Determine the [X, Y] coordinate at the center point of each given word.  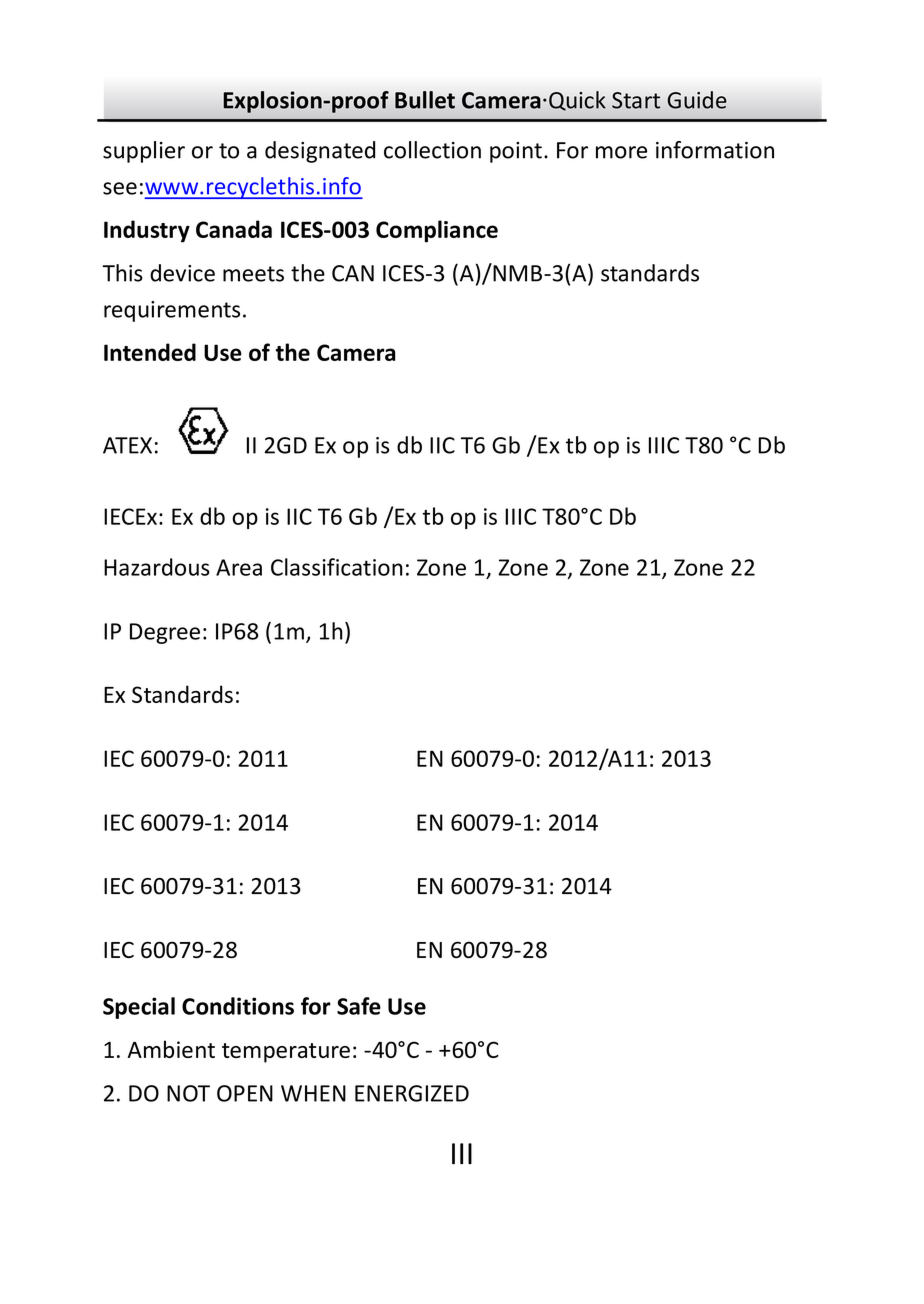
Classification [337, 567]
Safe [359, 1006]
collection [432, 150]
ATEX [127, 445]
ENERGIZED [412, 1093]
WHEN [313, 1093]
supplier [144, 152]
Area [239, 567]
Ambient [171, 1049]
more [621, 152]
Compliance [437, 231]
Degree [165, 633]
